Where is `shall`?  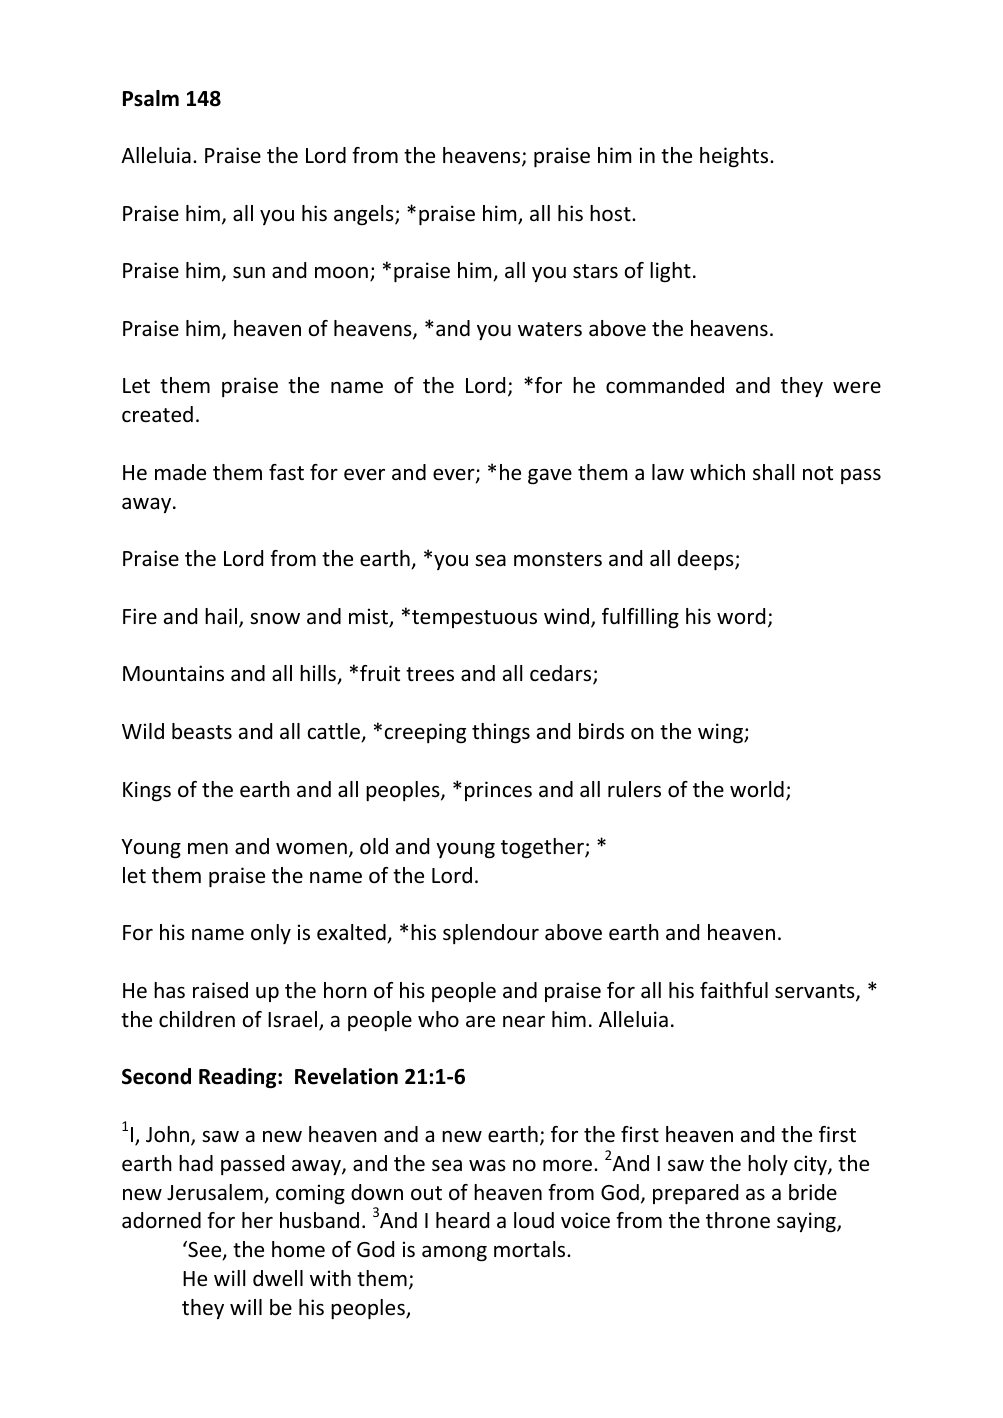
shall is located at coordinates (773, 472).
